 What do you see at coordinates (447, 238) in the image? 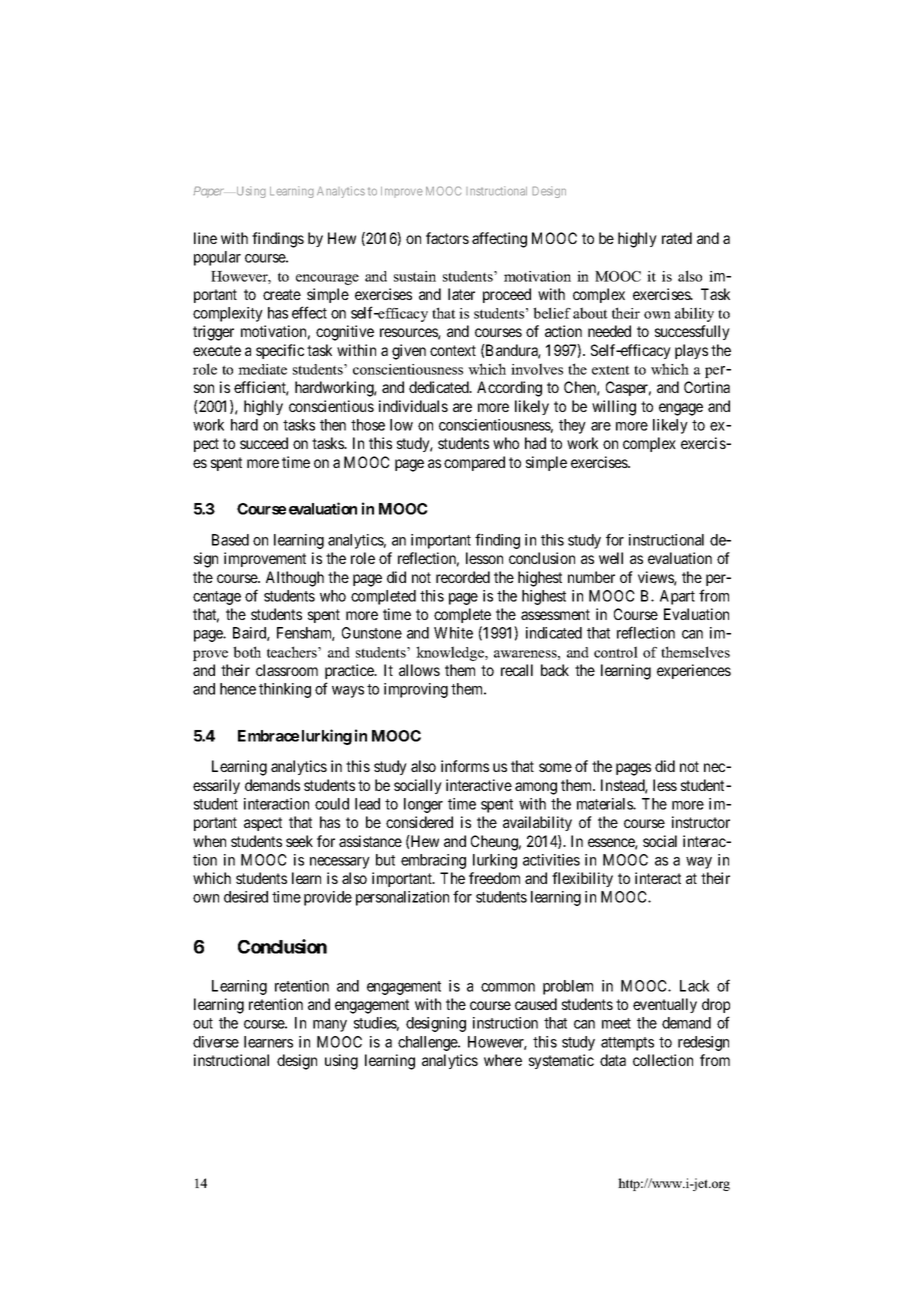
I see `factors` at bounding box center [447, 238].
